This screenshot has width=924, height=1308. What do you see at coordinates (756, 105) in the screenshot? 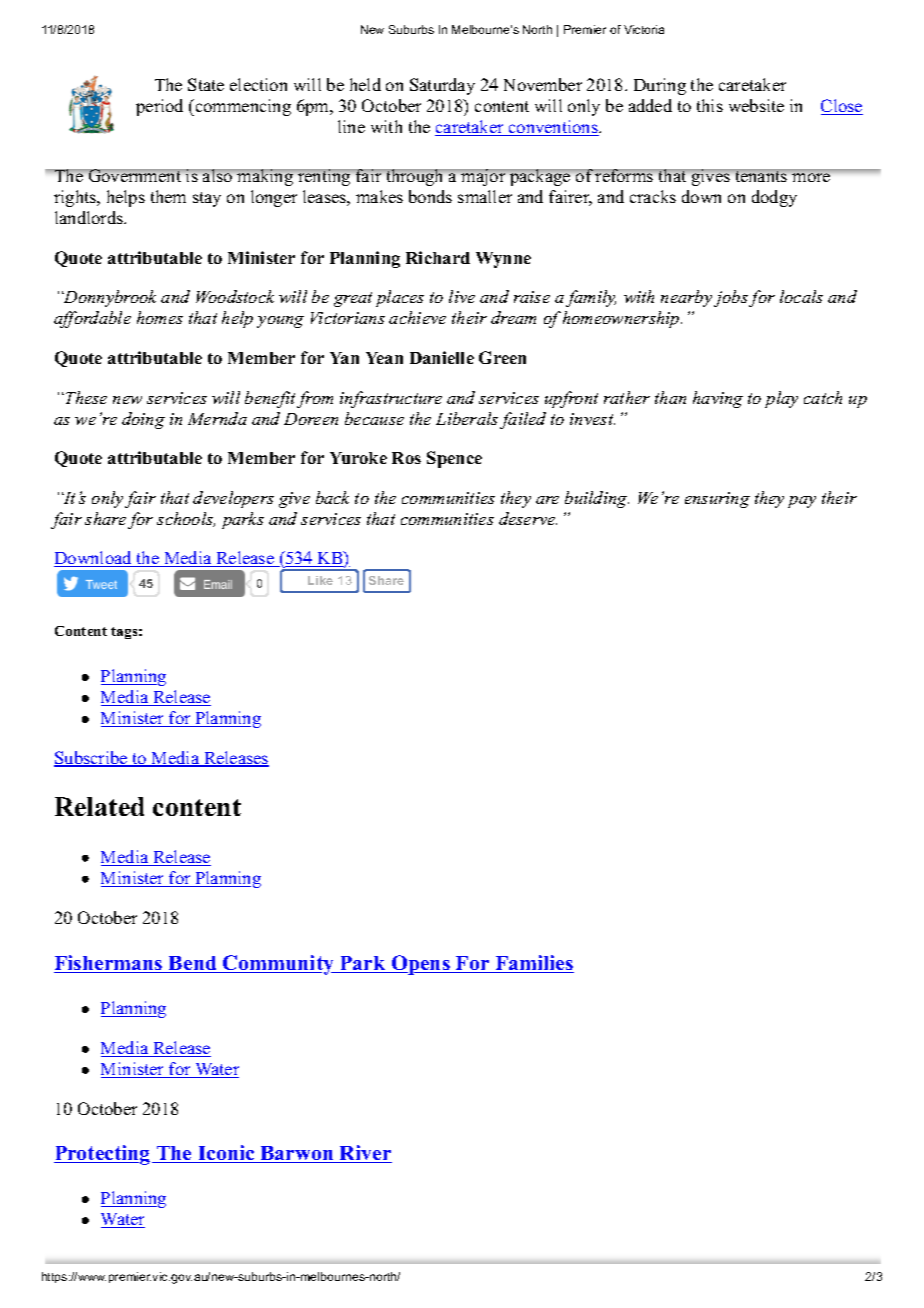
I see `website` at bounding box center [756, 105].
